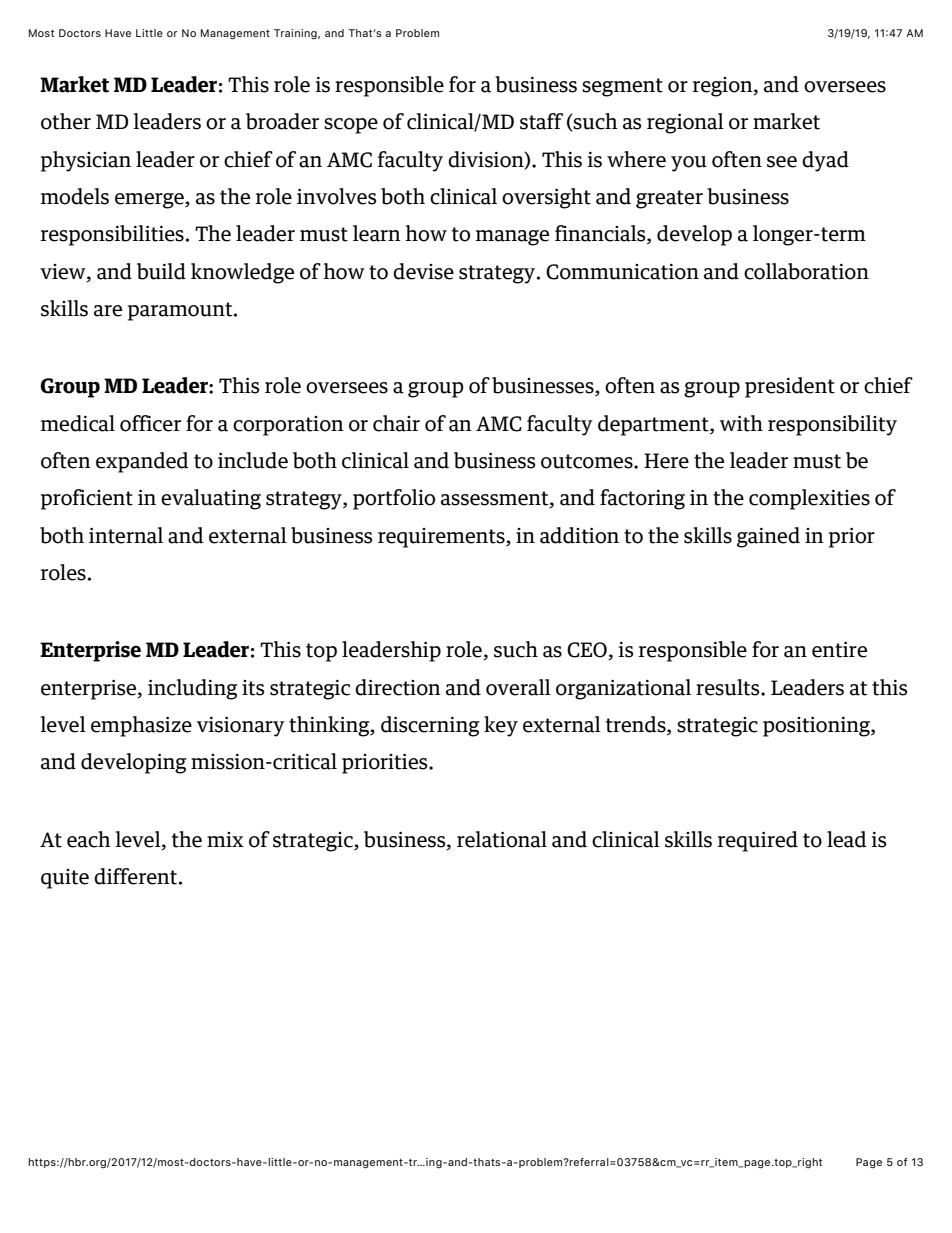 This screenshot has width=952, height=1233. I want to click on portfolio, so click(394, 499).
